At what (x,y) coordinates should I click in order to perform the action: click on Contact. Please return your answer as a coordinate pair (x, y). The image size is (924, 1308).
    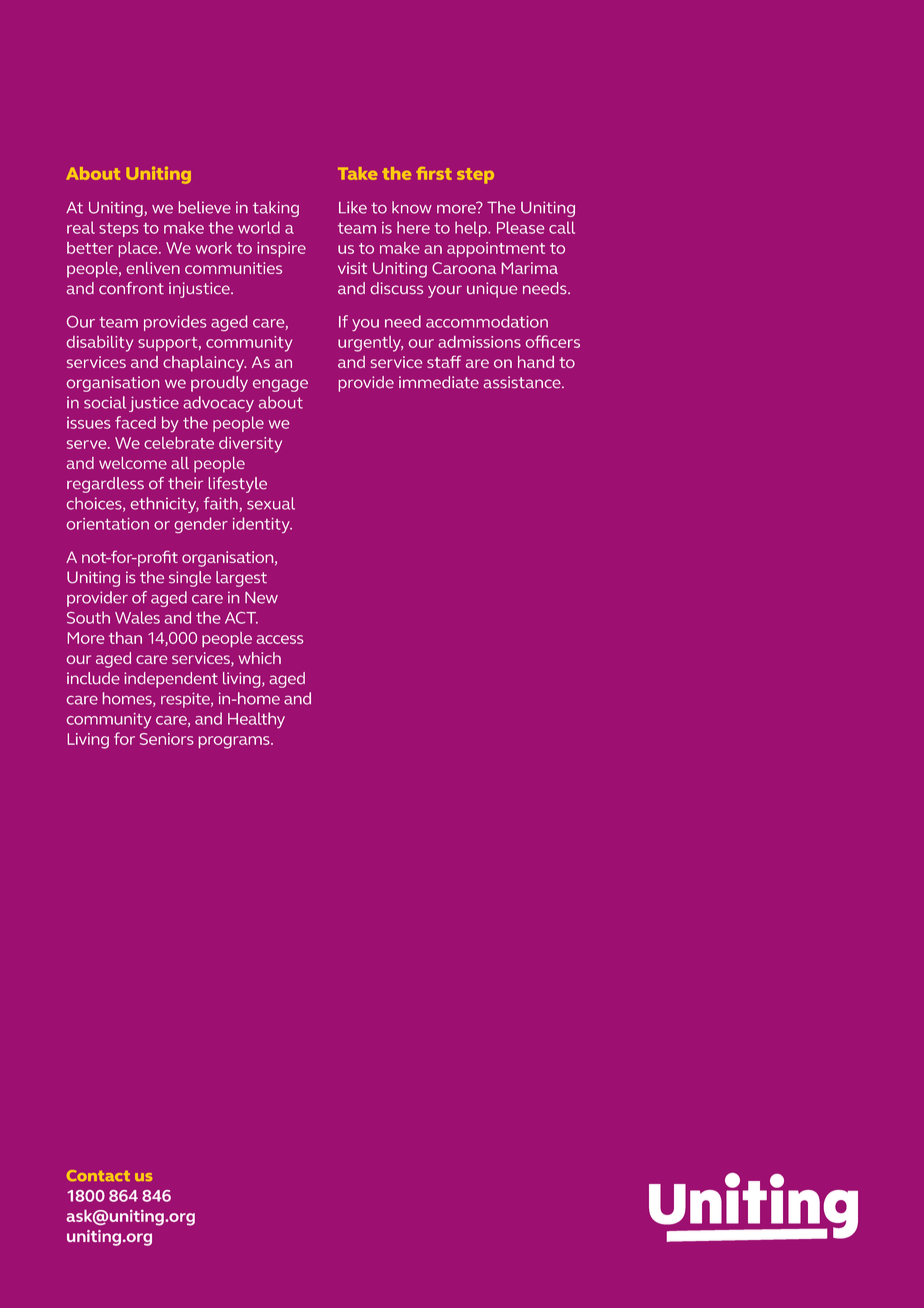
    Looking at the image, I should click on (98, 1175).
